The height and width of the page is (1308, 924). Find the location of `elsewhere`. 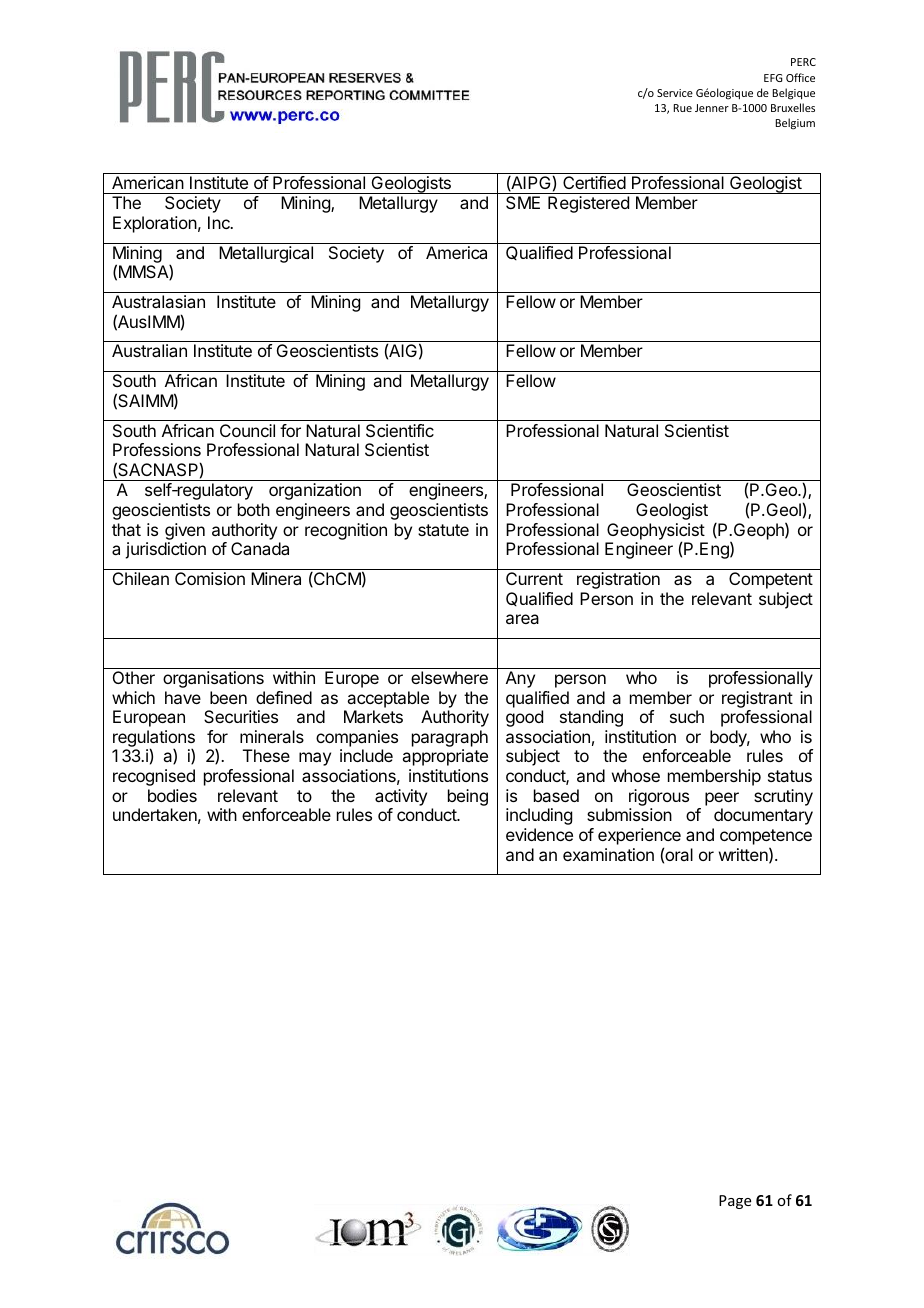

elsewhere is located at coordinates (449, 677).
